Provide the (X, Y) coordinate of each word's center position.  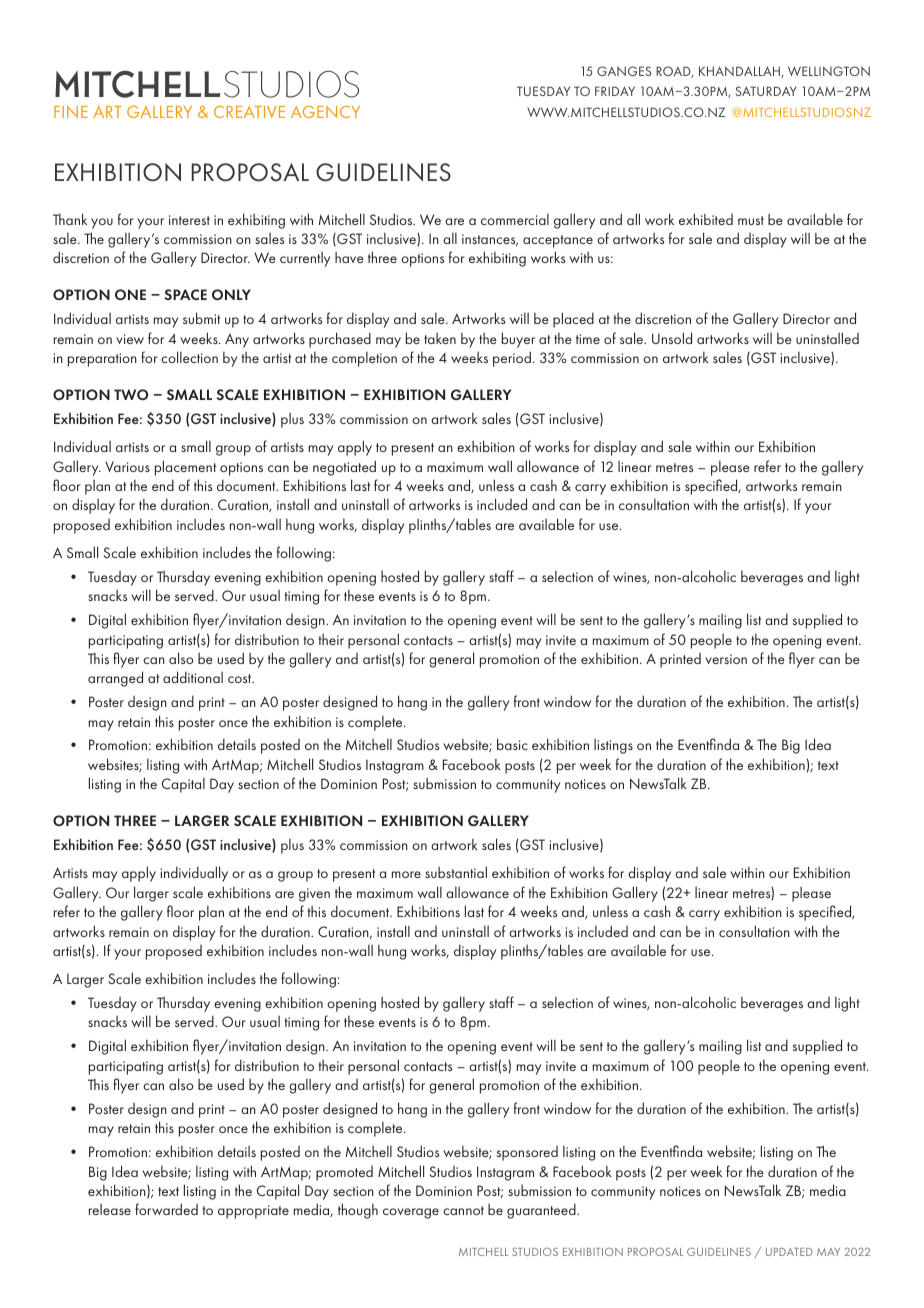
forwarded (166, 1209)
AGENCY (325, 112)
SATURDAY (766, 91)
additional (193, 677)
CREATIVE (249, 112)
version (726, 659)
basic (512, 744)
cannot (463, 1210)
